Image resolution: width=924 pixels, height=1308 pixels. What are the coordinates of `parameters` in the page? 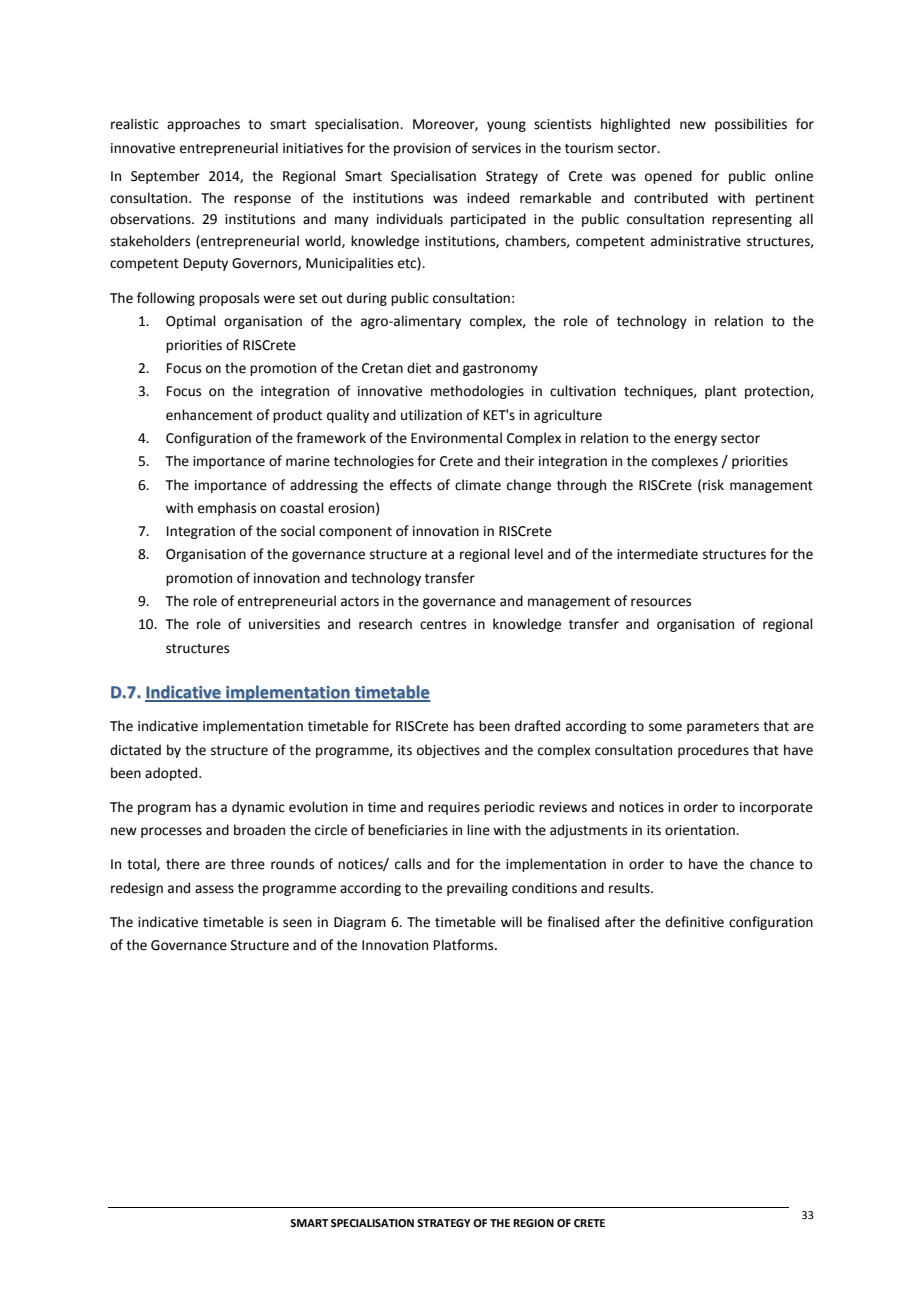 It's located at (723, 728).
